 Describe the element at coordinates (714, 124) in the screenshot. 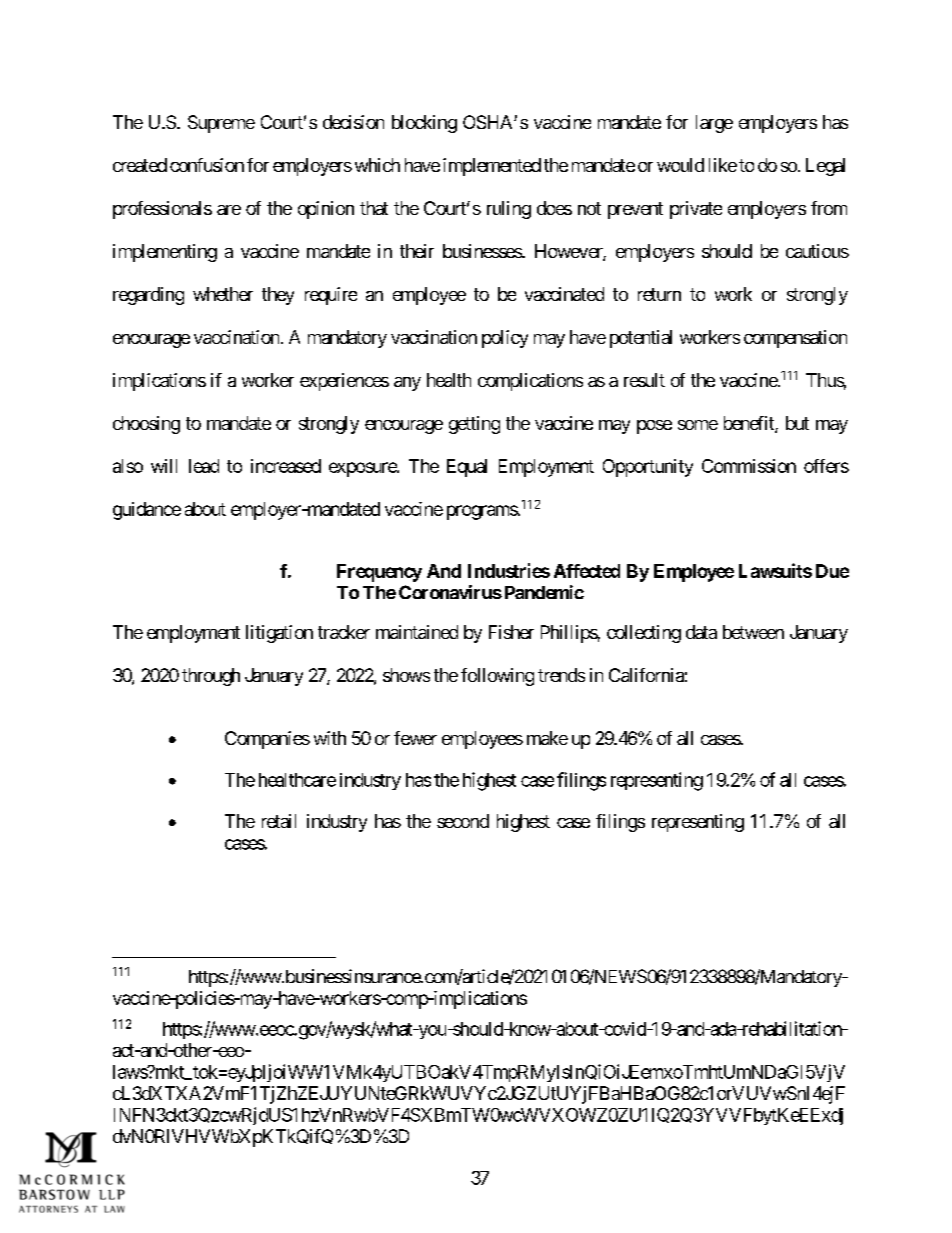

I see `large` at that location.
